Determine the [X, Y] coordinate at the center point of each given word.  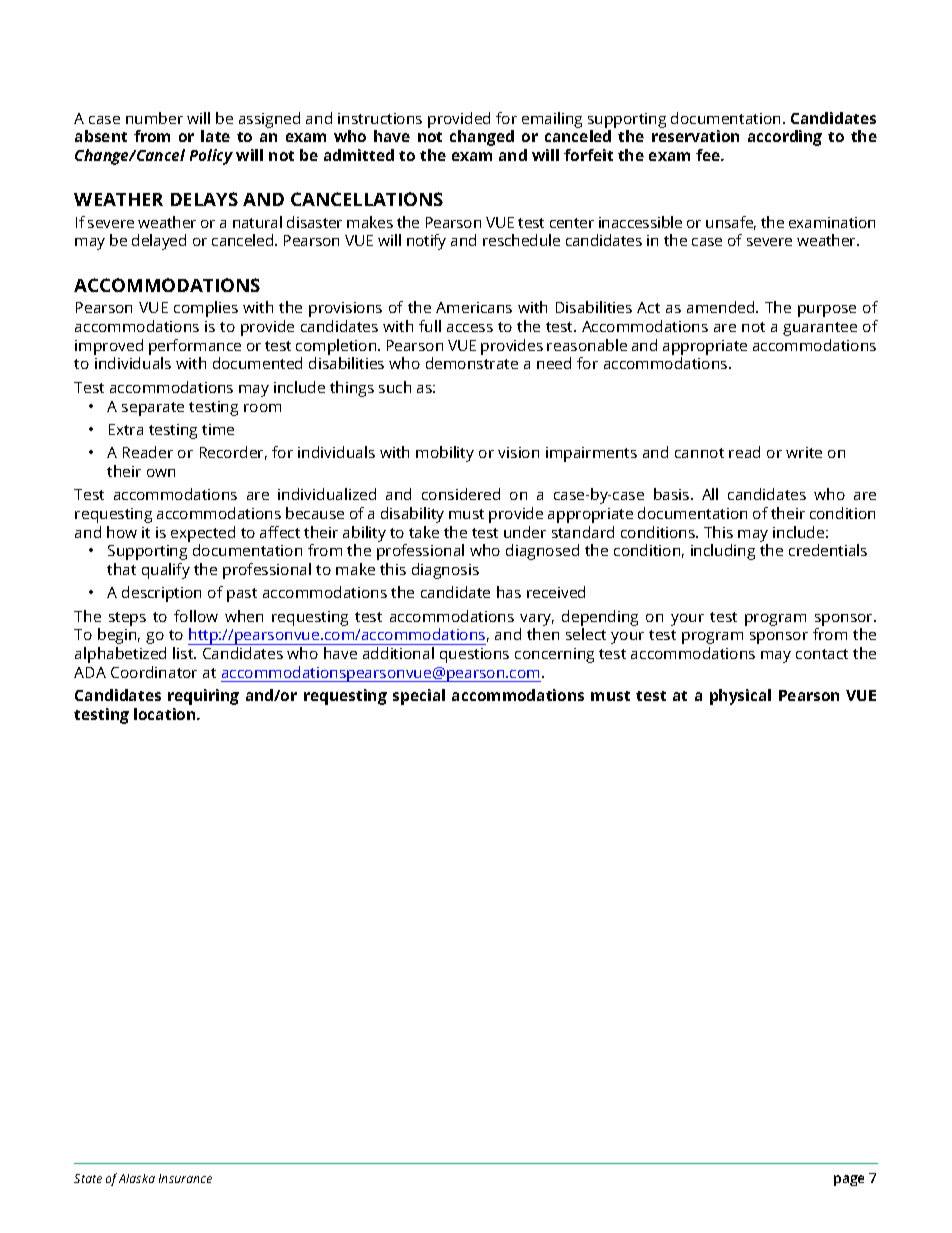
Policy [211, 157]
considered [461, 494]
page [849, 1180]
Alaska [137, 1178]
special [419, 697]
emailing [552, 120]
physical [740, 697]
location [166, 714]
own [161, 473]
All [710, 494]
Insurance [185, 1178]
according [785, 138]
